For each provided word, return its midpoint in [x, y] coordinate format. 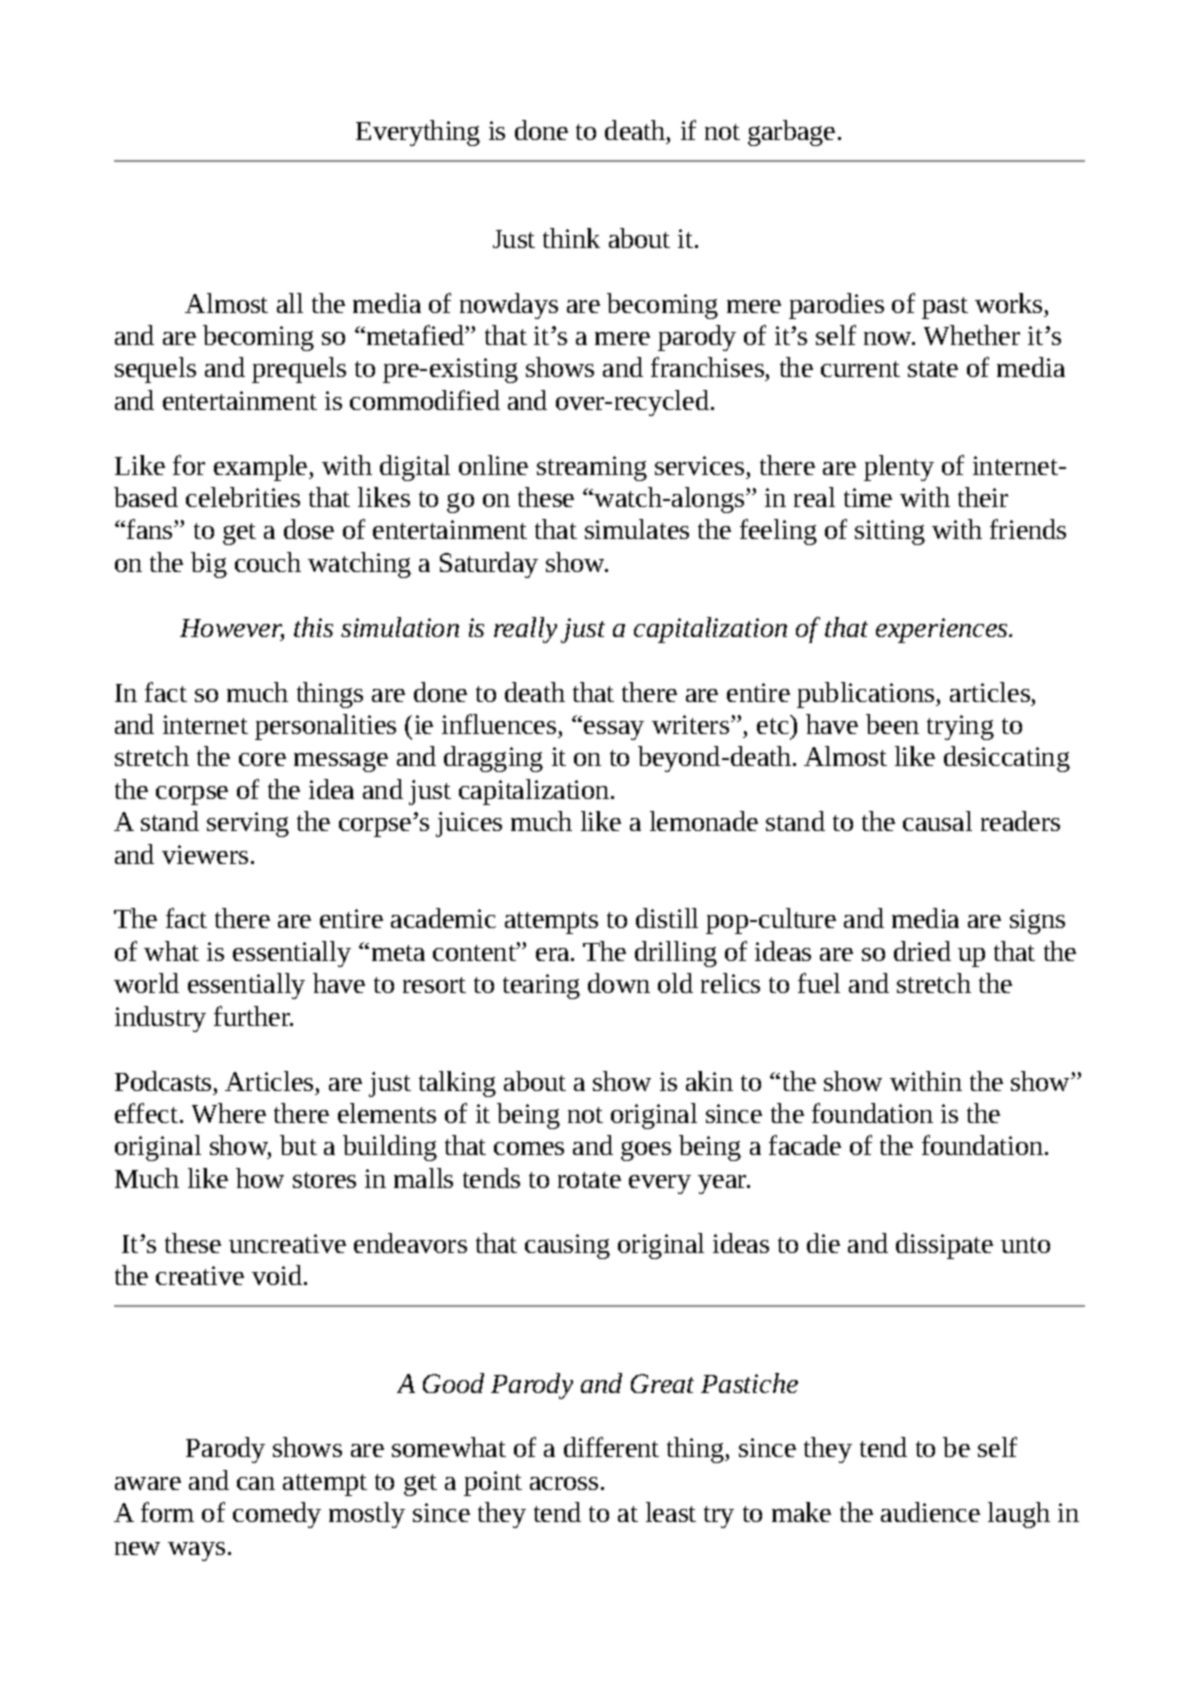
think [571, 238]
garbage [791, 133]
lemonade [704, 821]
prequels [299, 370]
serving [248, 824]
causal [937, 821]
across [564, 1483]
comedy [277, 1515]
